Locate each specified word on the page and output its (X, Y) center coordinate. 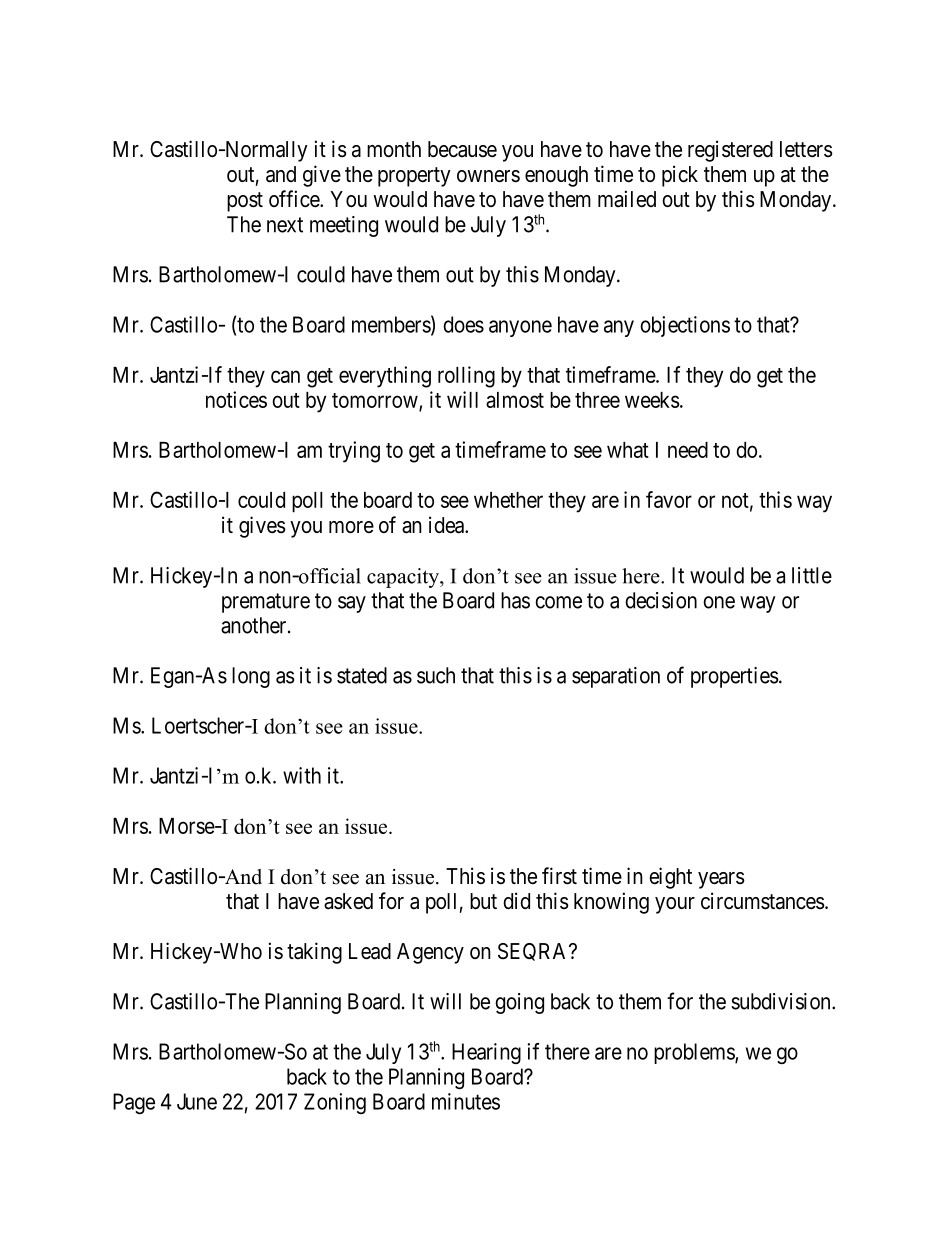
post (245, 202)
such (436, 675)
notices (236, 399)
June (197, 1101)
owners (488, 176)
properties (735, 677)
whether (508, 500)
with (302, 775)
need (688, 450)
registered (730, 151)
